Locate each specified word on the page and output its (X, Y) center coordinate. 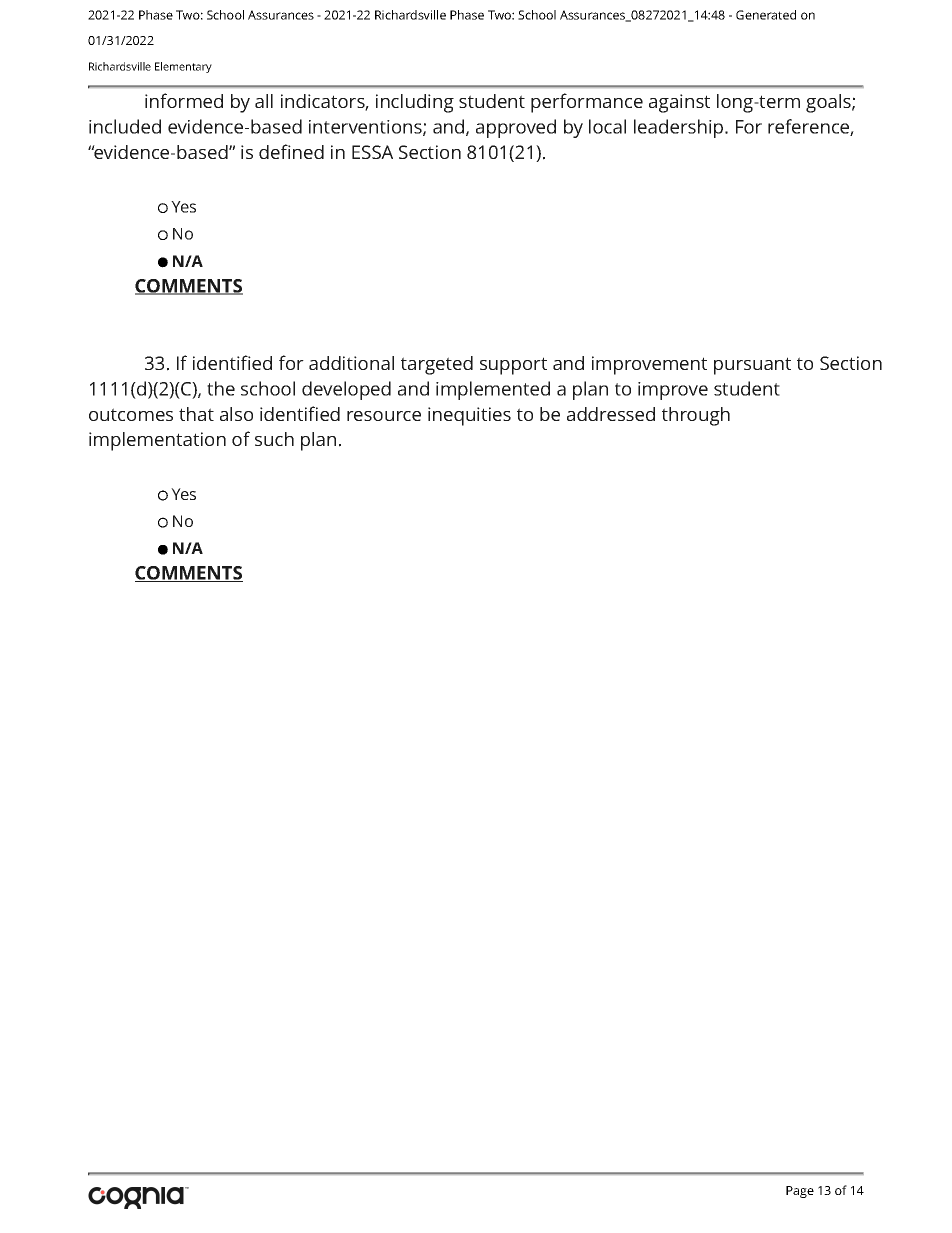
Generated (766, 15)
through (696, 416)
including (415, 103)
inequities (469, 416)
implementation (157, 441)
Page (800, 1192)
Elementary (183, 67)
